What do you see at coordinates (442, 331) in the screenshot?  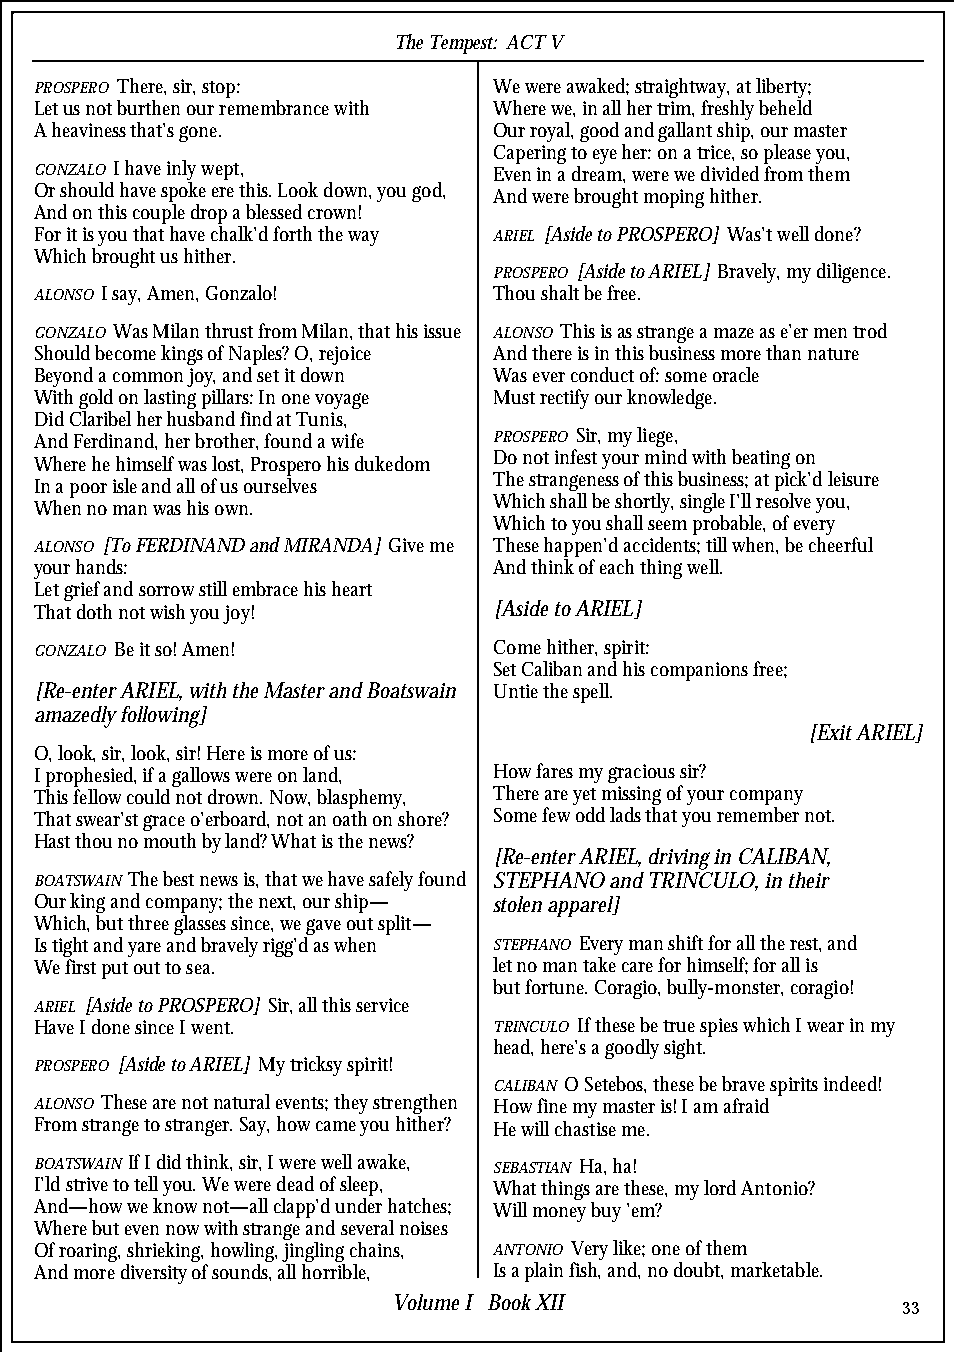 I see `issue` at bounding box center [442, 331].
